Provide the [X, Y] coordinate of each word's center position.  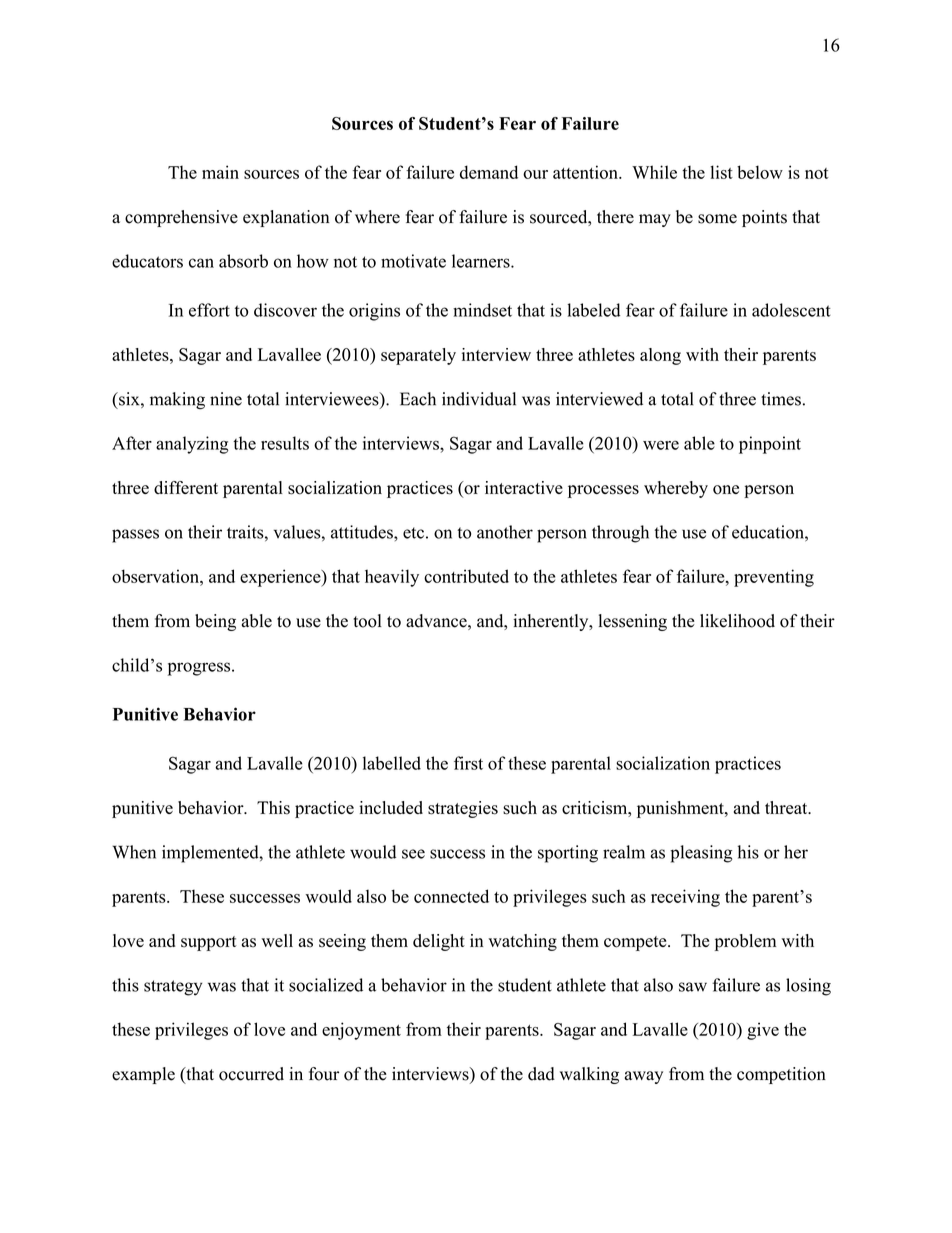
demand [489, 172]
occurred [251, 1074]
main [220, 172]
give [763, 1031]
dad [541, 1074]
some [717, 219]
